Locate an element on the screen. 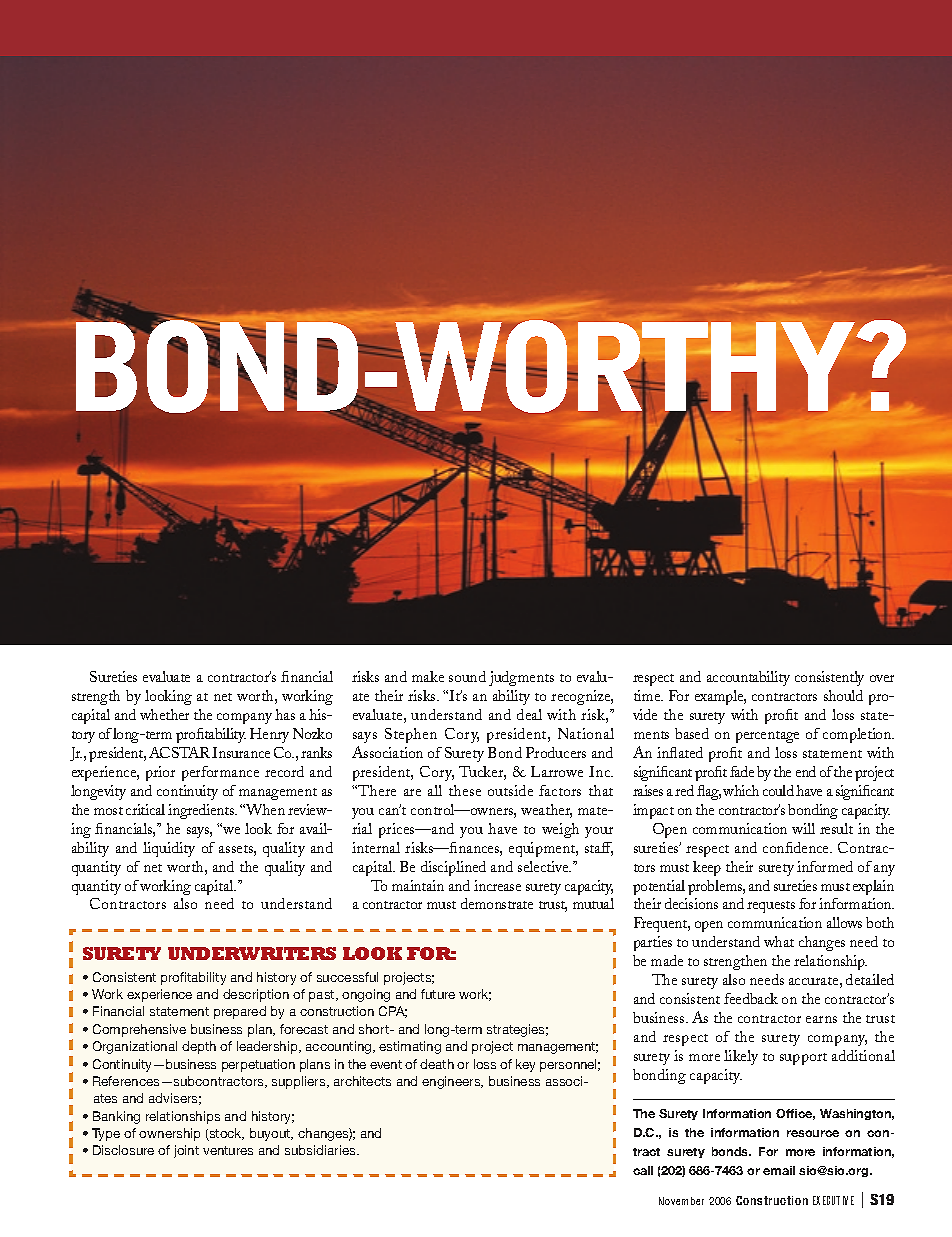 Image resolution: width=952 pixels, height=1237 pixels. whether is located at coordinates (164, 714).
